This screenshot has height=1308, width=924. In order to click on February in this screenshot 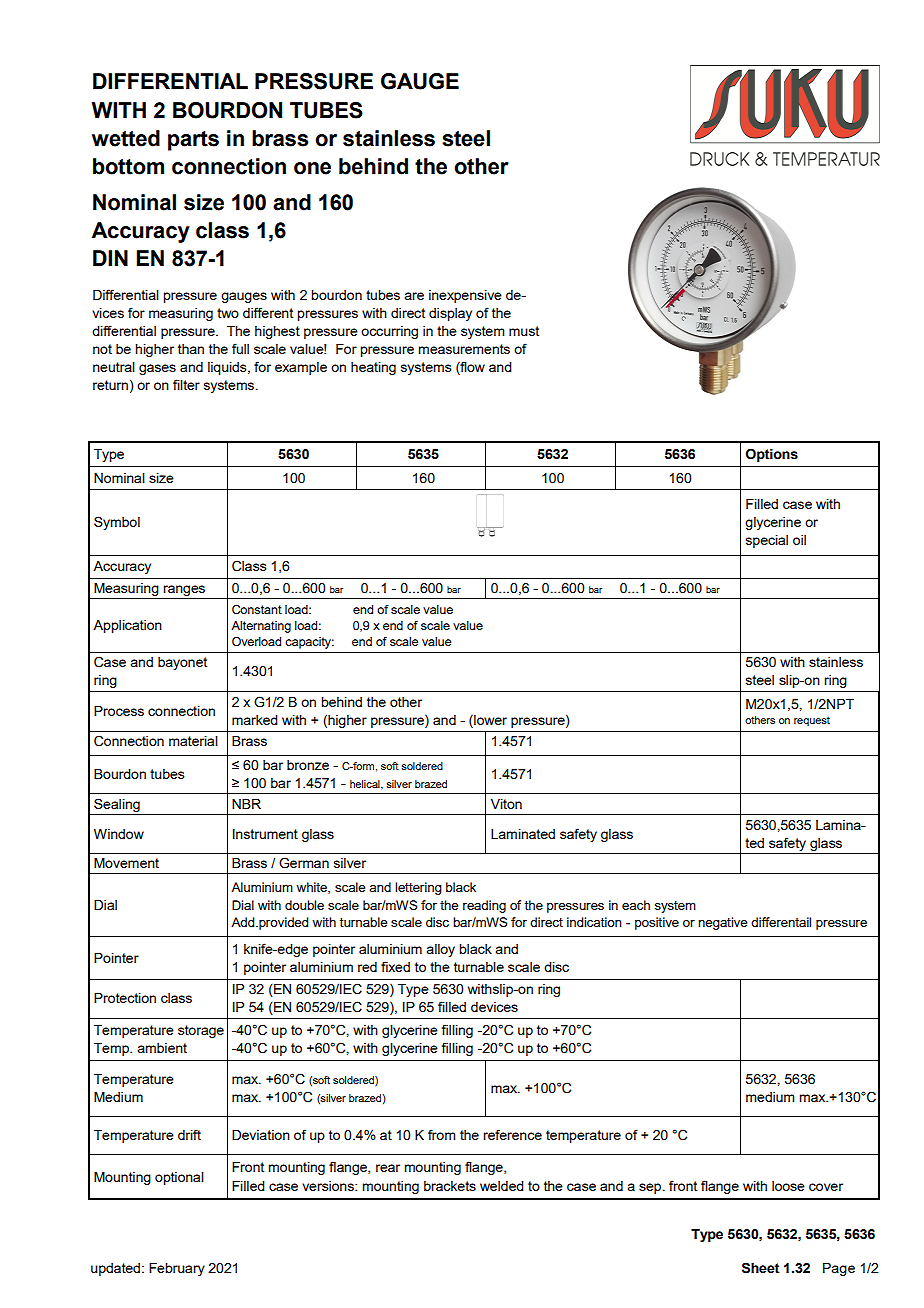, I will do `click(177, 1269)`.
